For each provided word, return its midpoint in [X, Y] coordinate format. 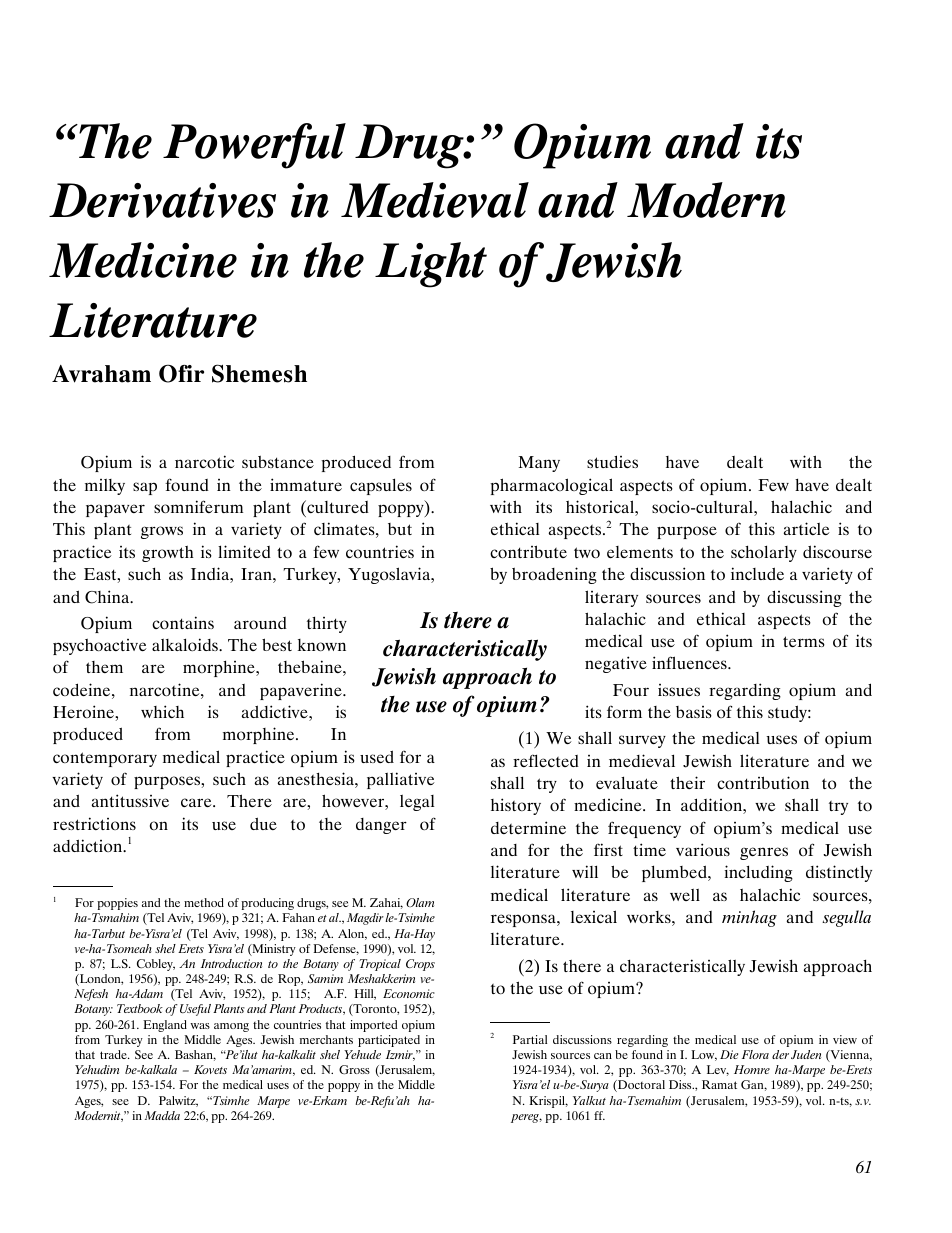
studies [612, 461]
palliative [401, 780]
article [807, 528]
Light [431, 265]
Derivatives [162, 200]
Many [539, 464]
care [197, 802]
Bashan [195, 1055]
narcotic [204, 461]
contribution [763, 782]
